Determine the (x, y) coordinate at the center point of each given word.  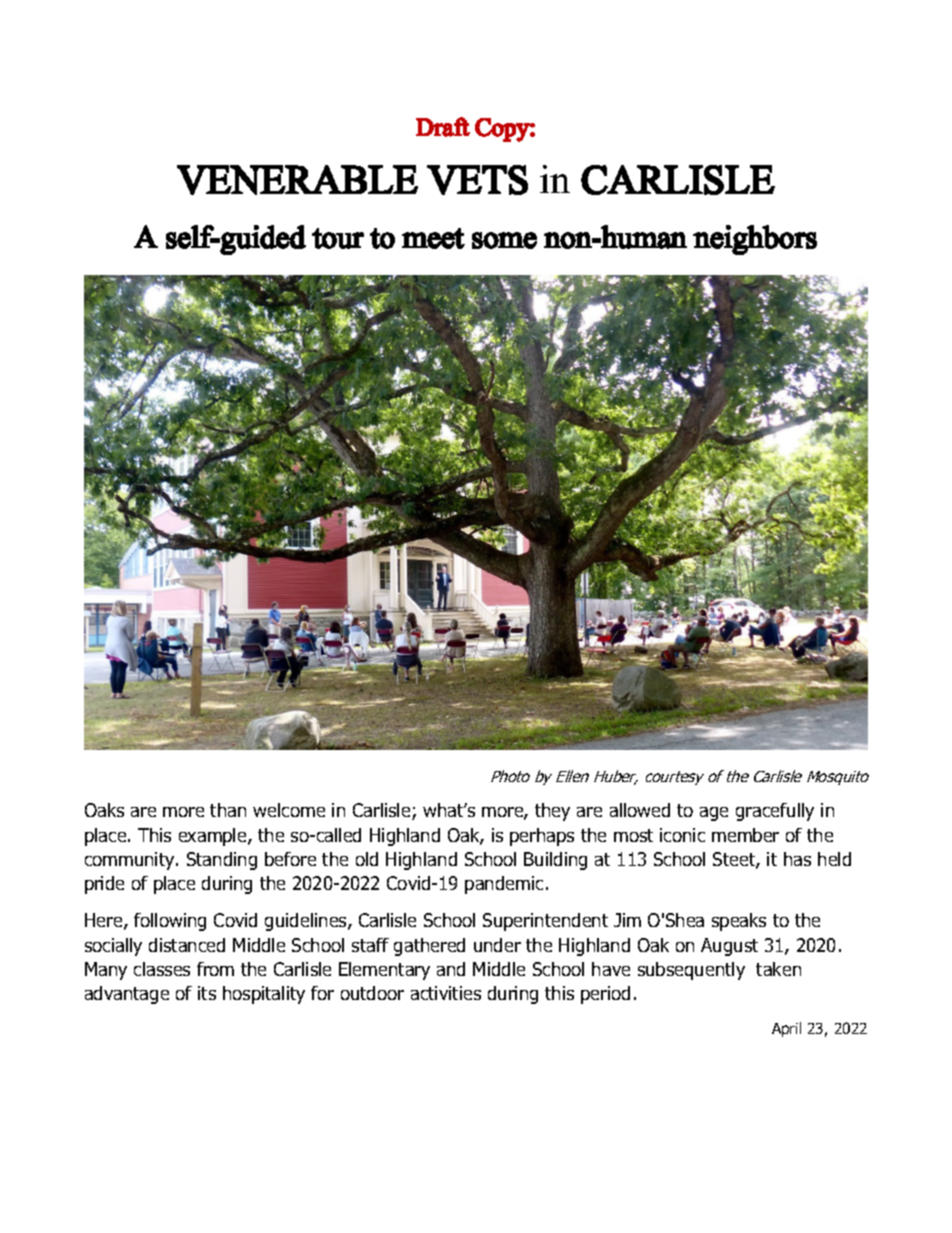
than (228, 810)
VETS (477, 180)
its (207, 993)
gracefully (775, 812)
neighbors (755, 240)
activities (446, 993)
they (552, 812)
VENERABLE (297, 180)
